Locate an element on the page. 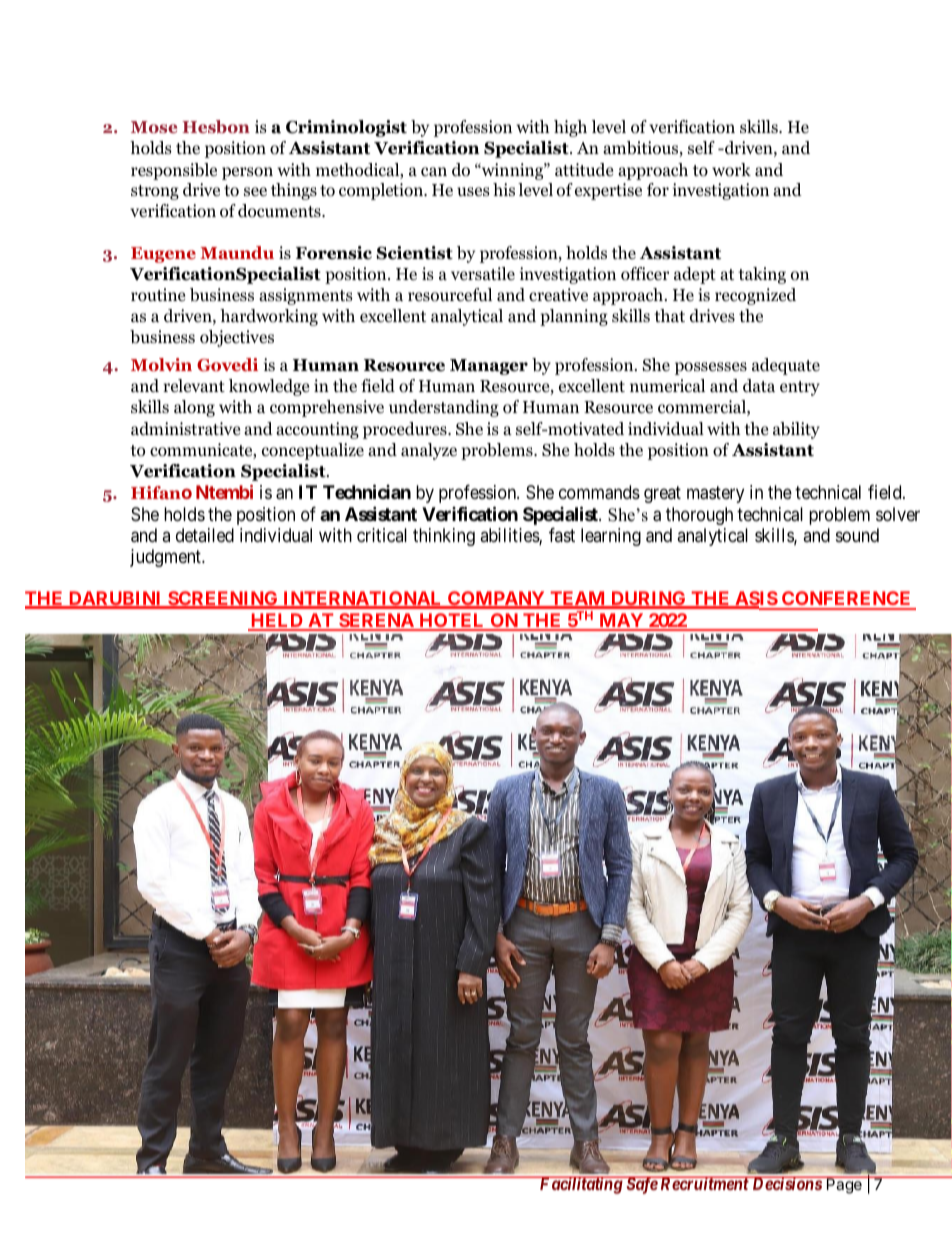 This image has height=1233, width=952. adequate is located at coordinates (786, 366).
